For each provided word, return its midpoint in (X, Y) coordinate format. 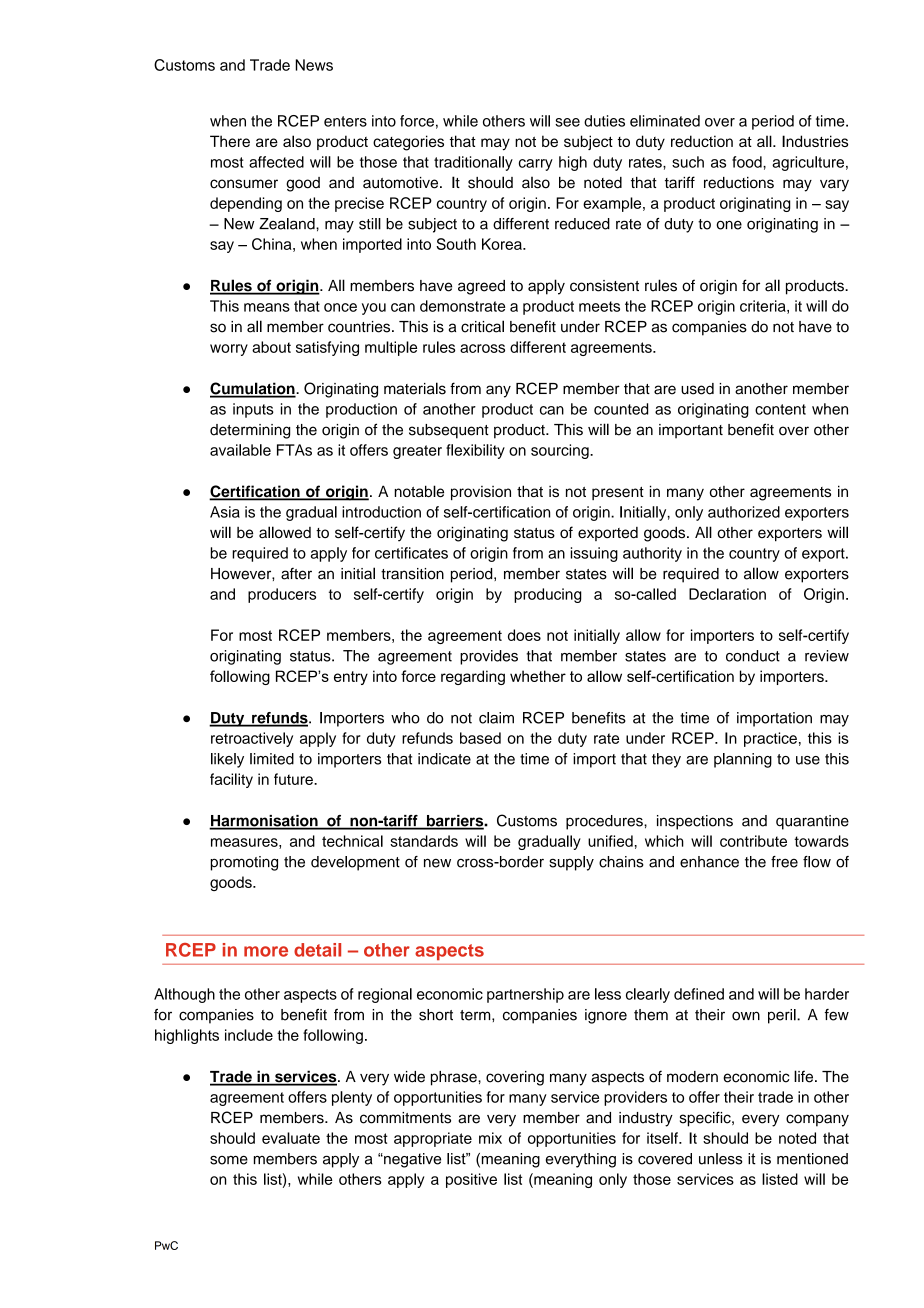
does (524, 635)
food (748, 162)
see (567, 122)
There (230, 141)
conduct (753, 656)
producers (282, 595)
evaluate (291, 1138)
